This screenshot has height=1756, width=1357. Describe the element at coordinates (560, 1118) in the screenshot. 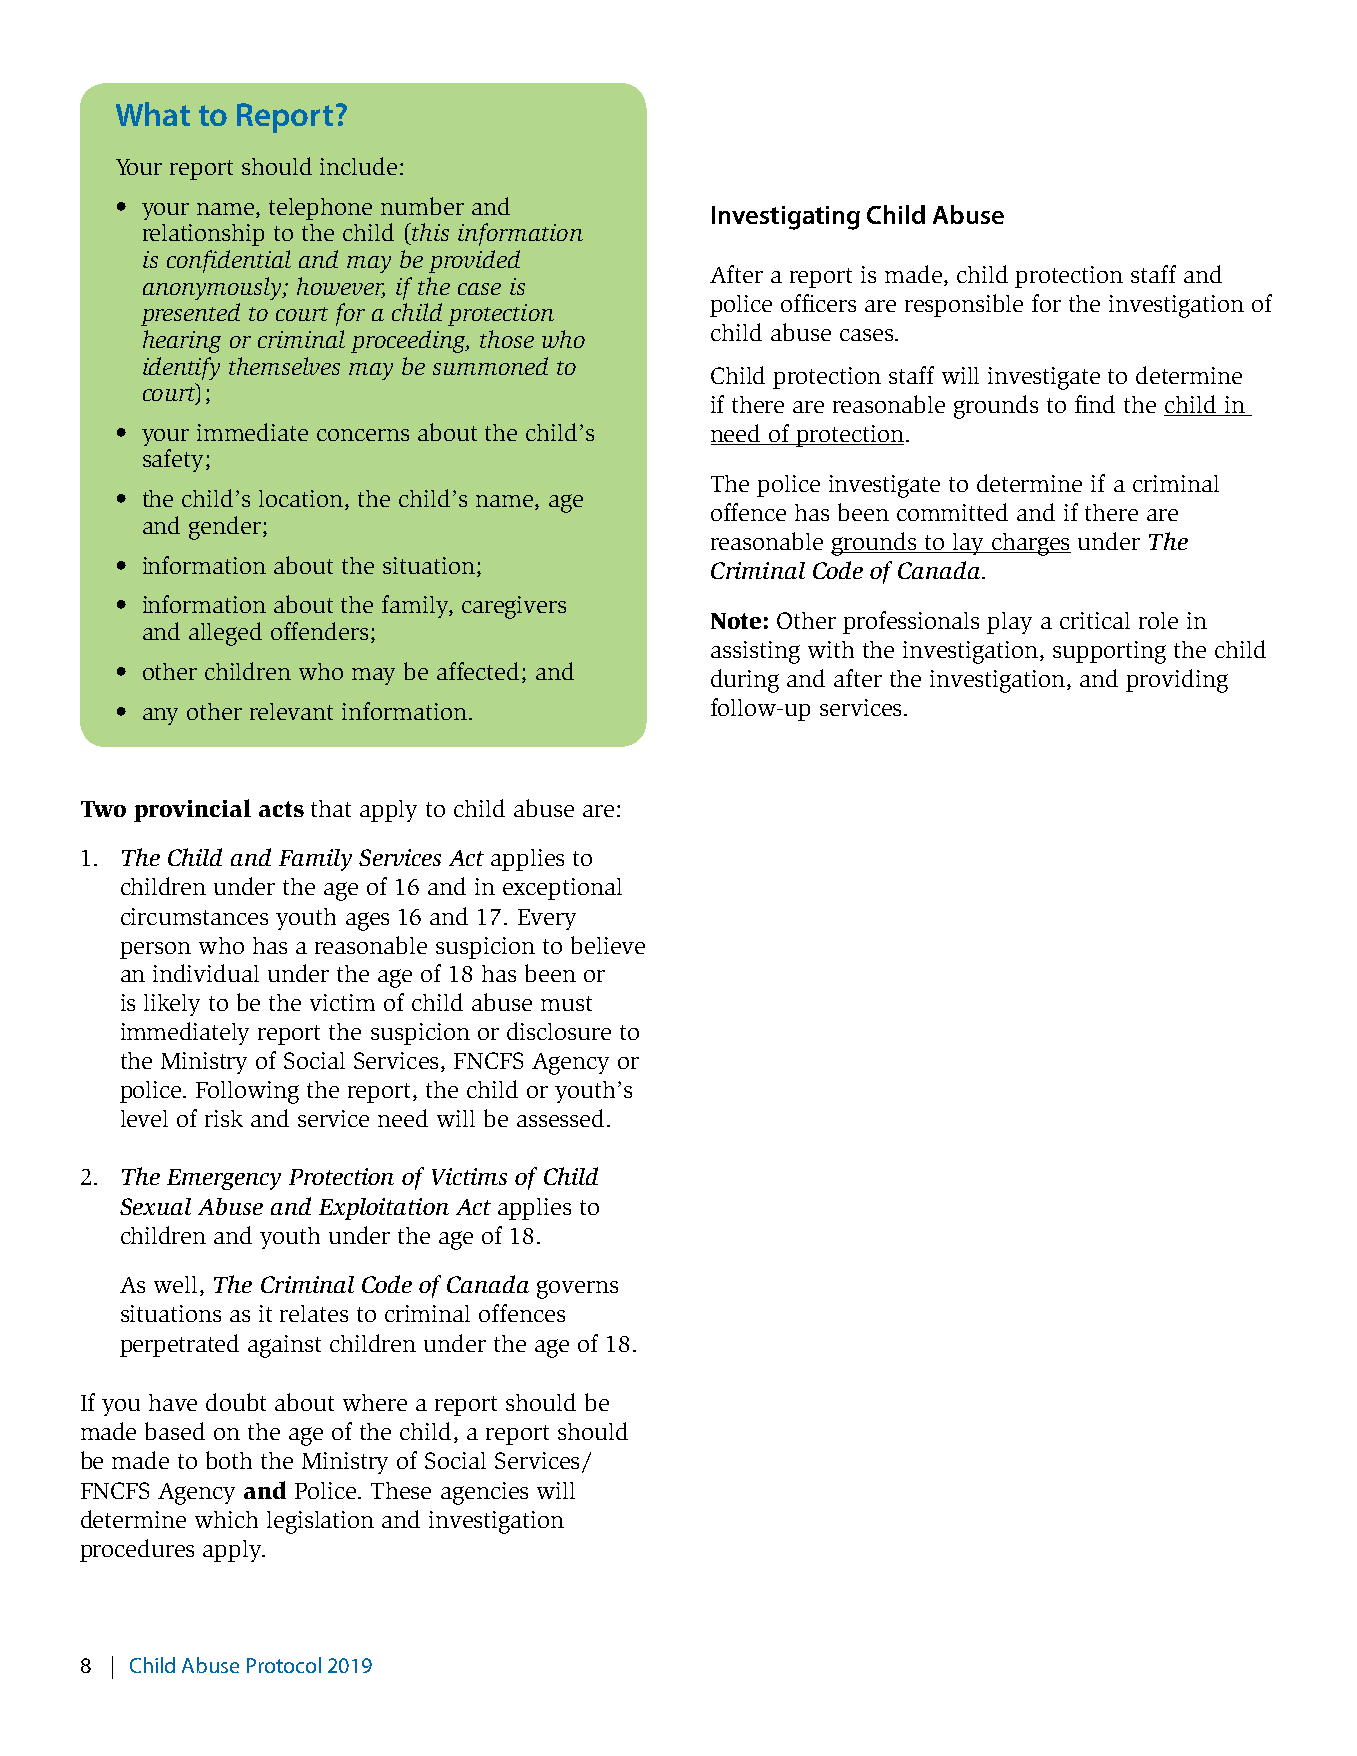

I see `assessed` at that location.
